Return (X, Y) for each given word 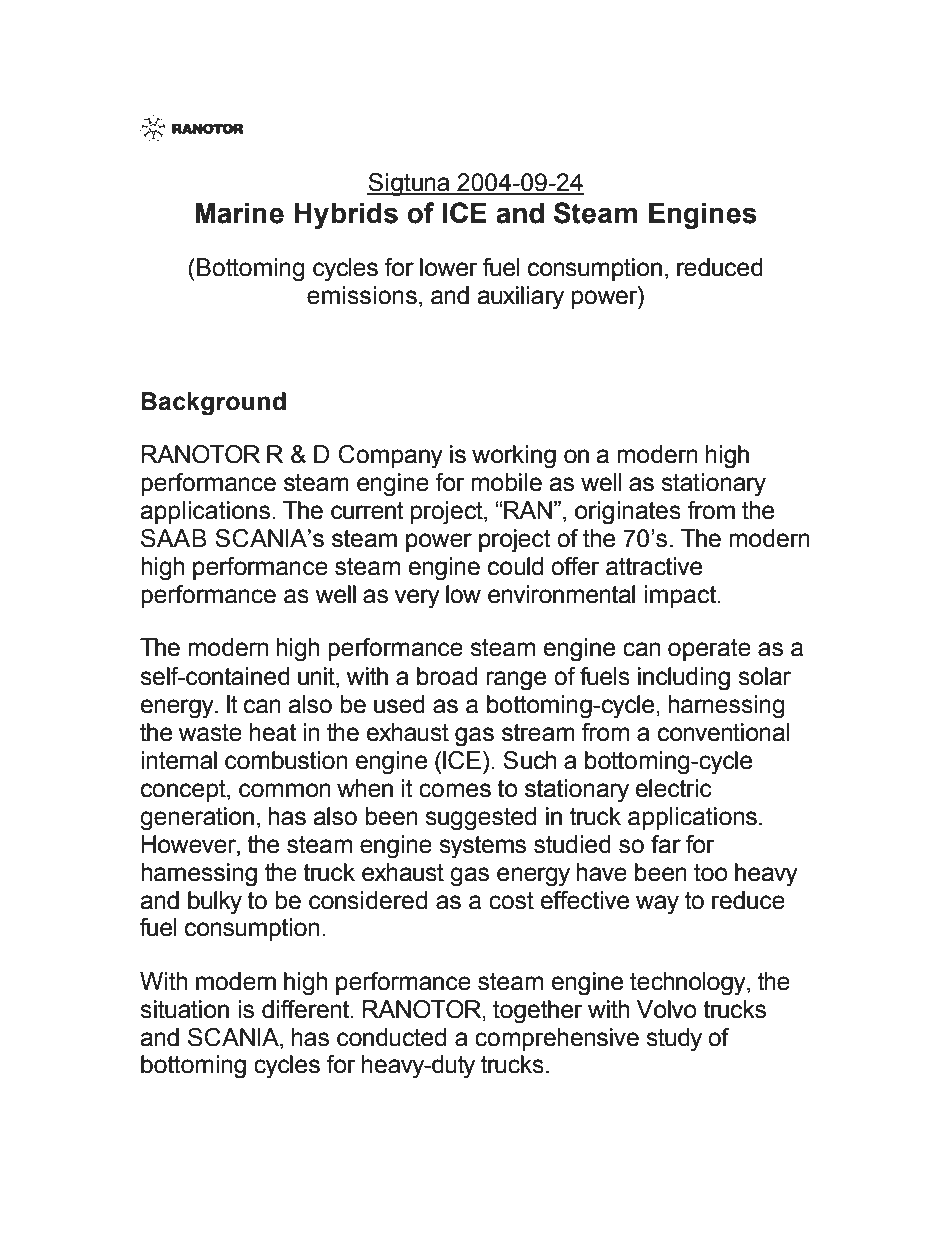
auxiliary (520, 298)
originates (628, 513)
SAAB (174, 538)
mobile (506, 482)
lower (448, 267)
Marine (239, 213)
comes (455, 790)
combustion (286, 760)
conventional (724, 732)
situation (184, 1009)
